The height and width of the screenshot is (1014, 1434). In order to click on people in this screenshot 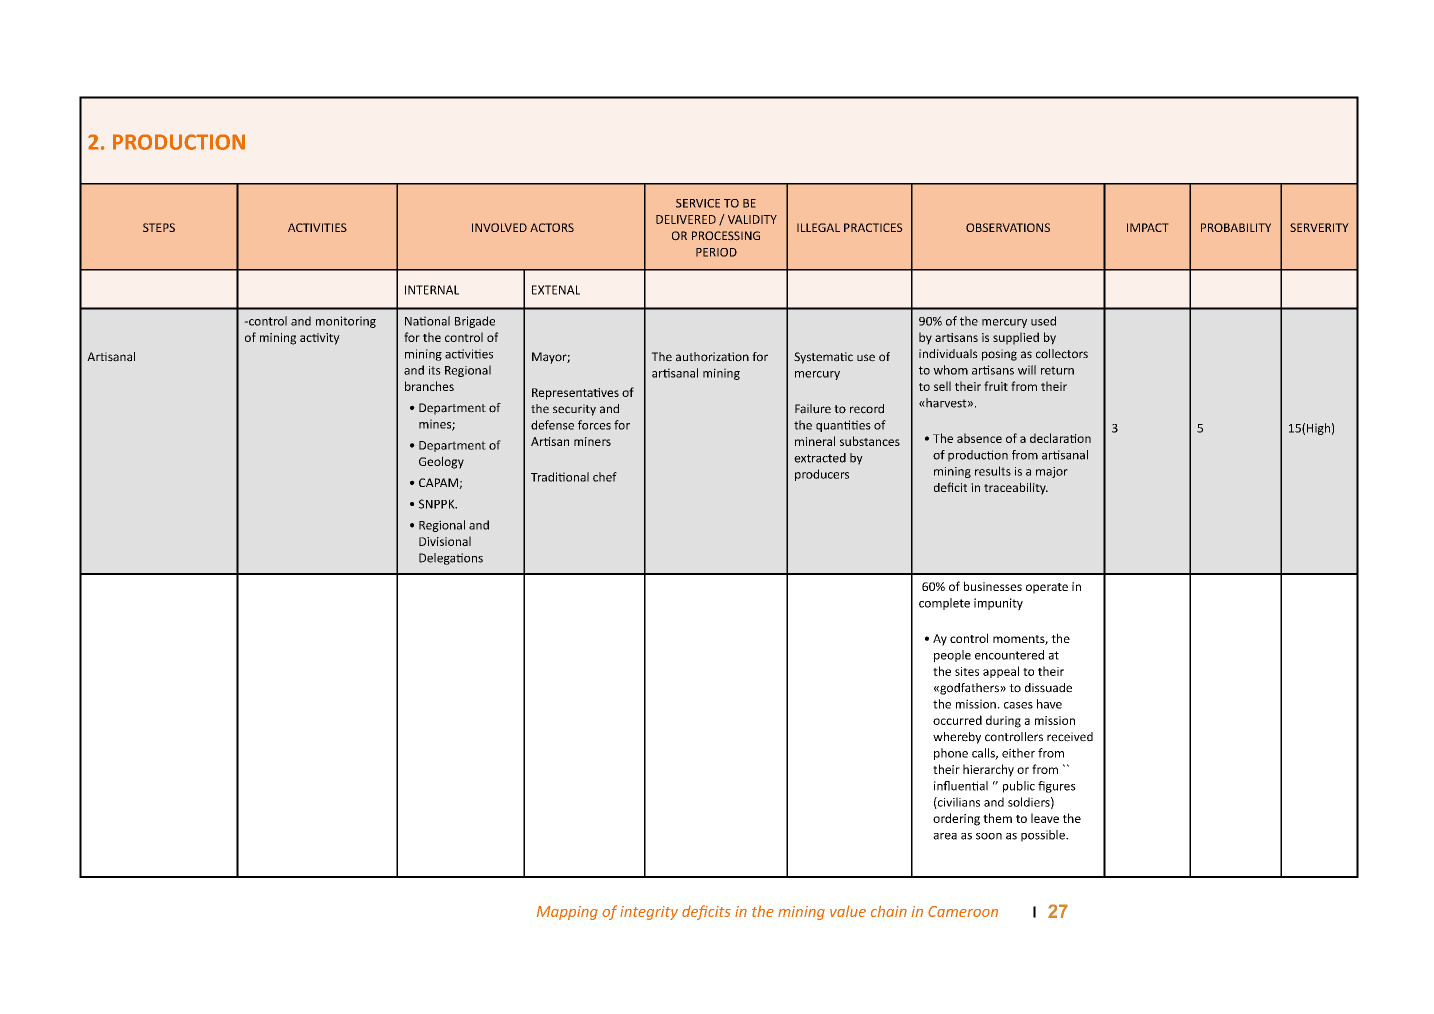, I will do `click(952, 656)`.
